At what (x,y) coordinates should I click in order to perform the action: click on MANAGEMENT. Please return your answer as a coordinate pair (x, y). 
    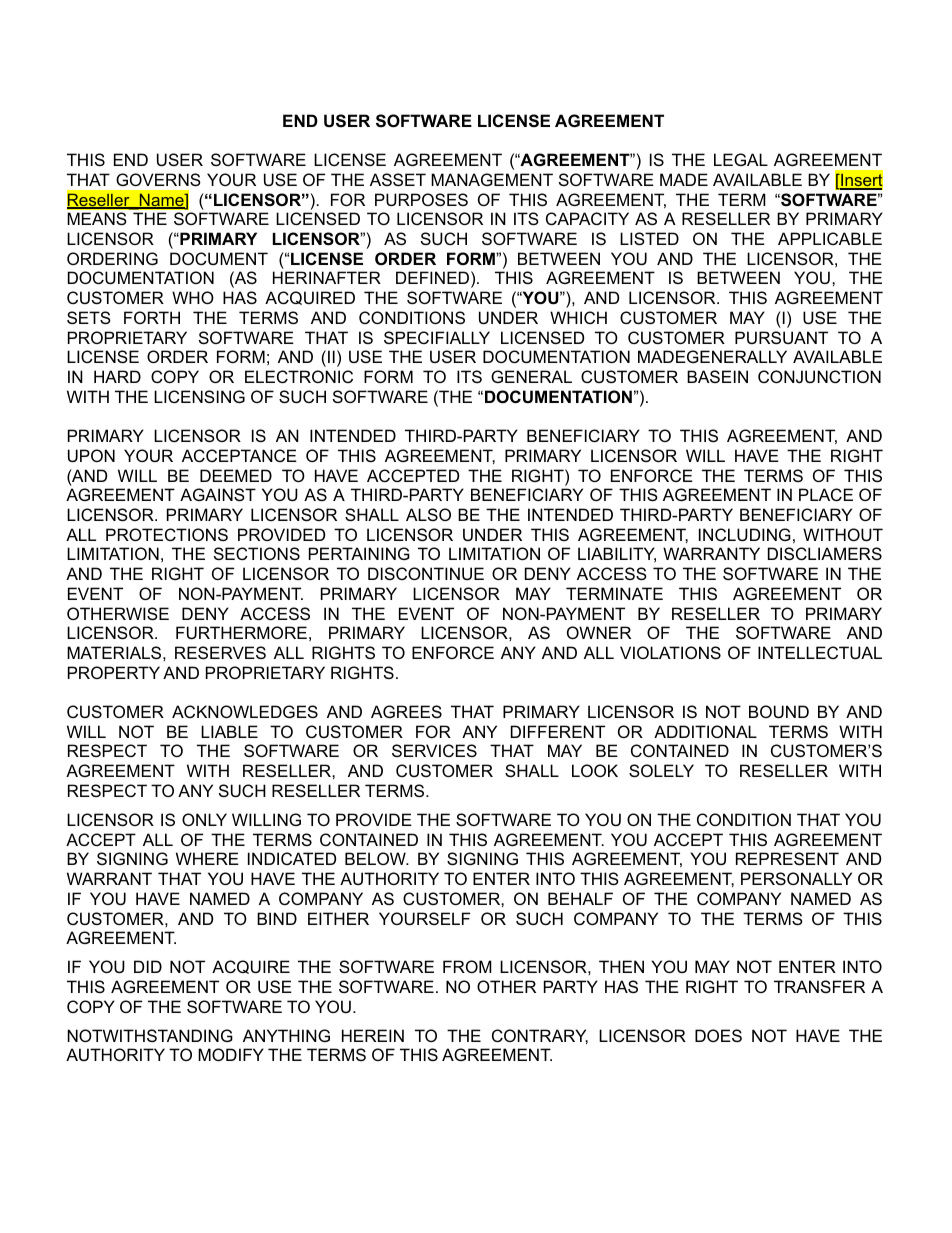
    Looking at the image, I should click on (492, 179).
